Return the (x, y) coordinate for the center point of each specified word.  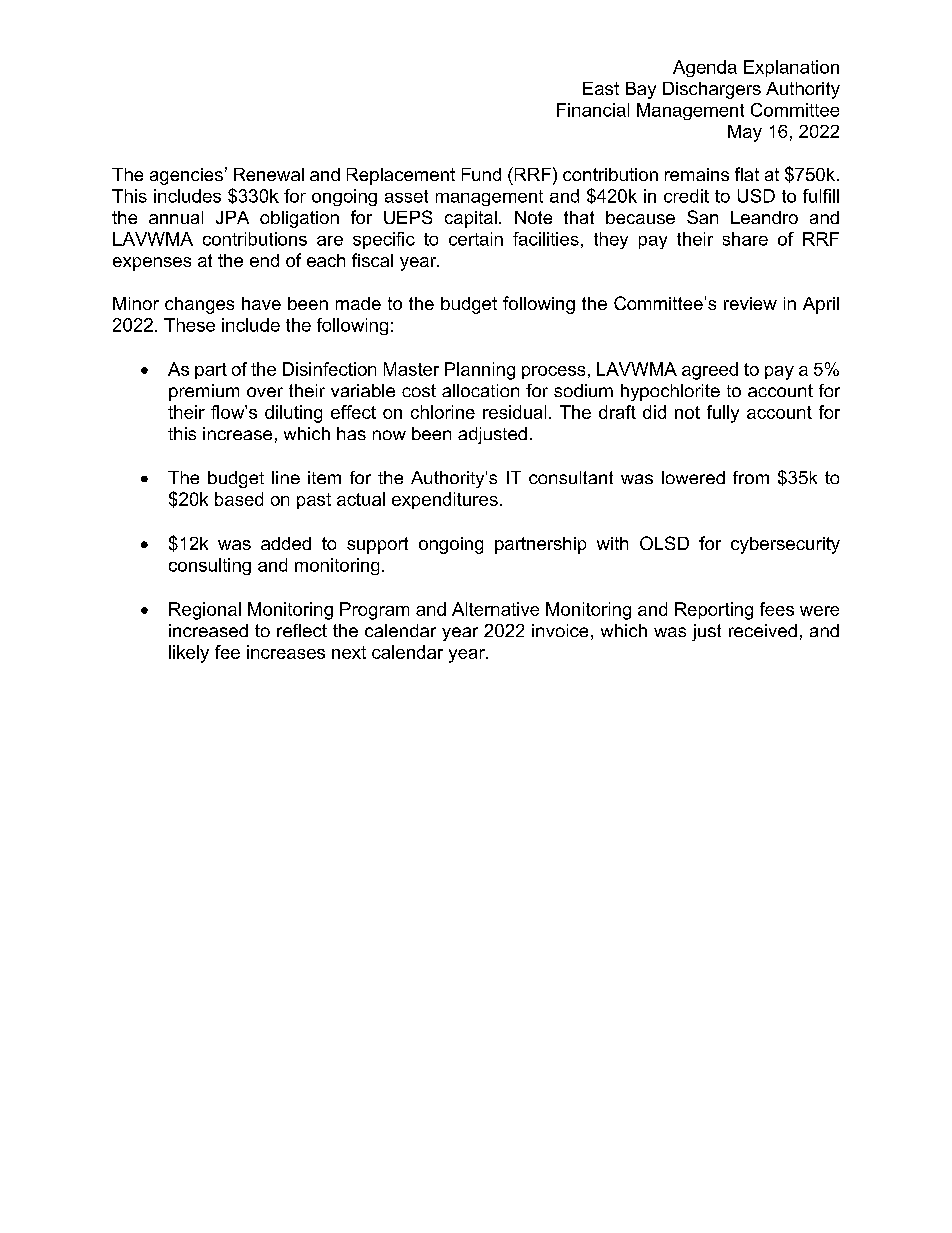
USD (756, 196)
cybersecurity (785, 545)
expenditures (445, 500)
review (750, 303)
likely (189, 654)
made (358, 303)
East (601, 88)
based (239, 499)
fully (723, 414)
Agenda (705, 68)
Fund (481, 174)
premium (204, 392)
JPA (232, 217)
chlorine (443, 412)
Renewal (269, 174)
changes (199, 305)
